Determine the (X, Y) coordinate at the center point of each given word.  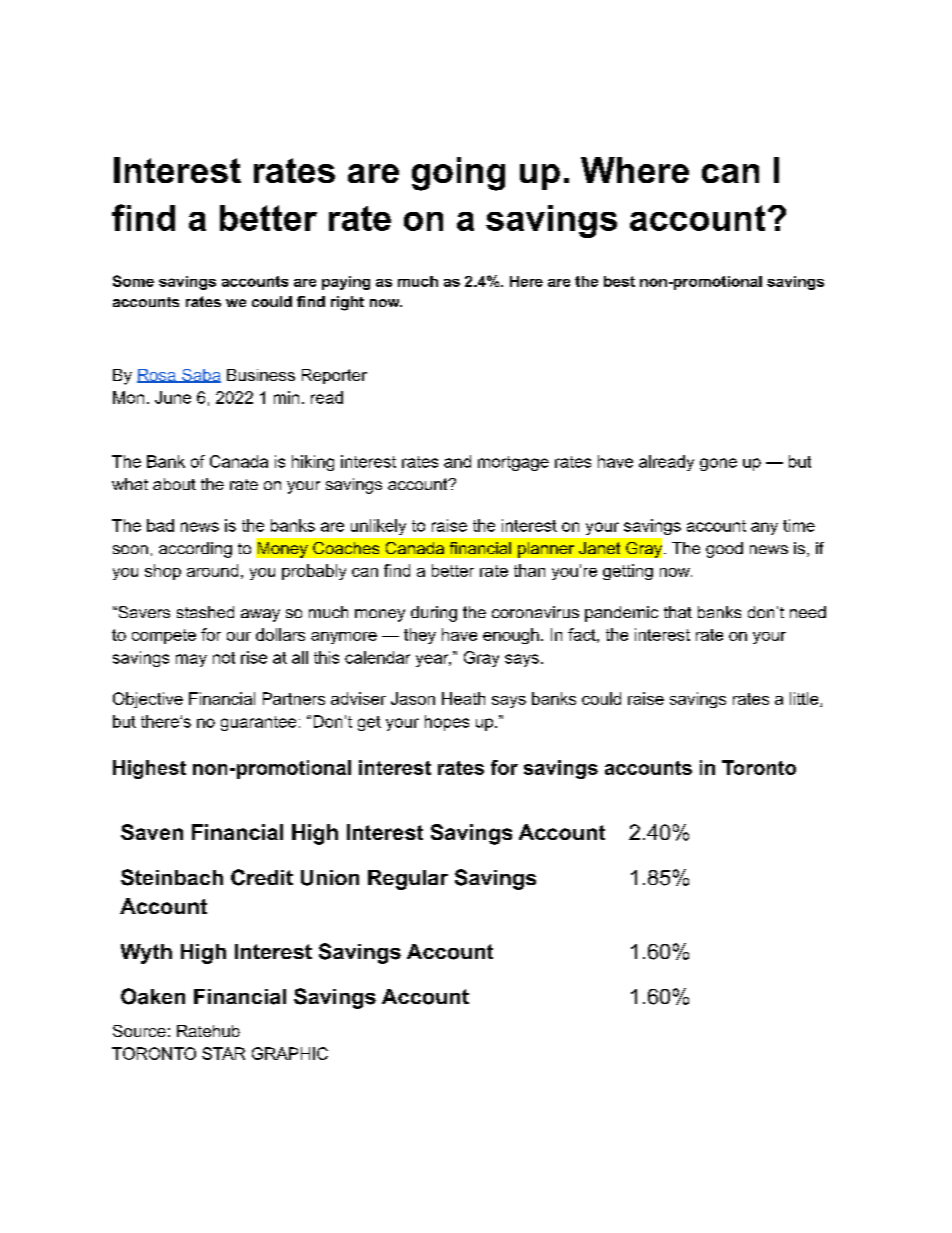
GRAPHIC (290, 1053)
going (458, 174)
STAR (223, 1053)
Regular (408, 880)
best (619, 281)
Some (133, 281)
